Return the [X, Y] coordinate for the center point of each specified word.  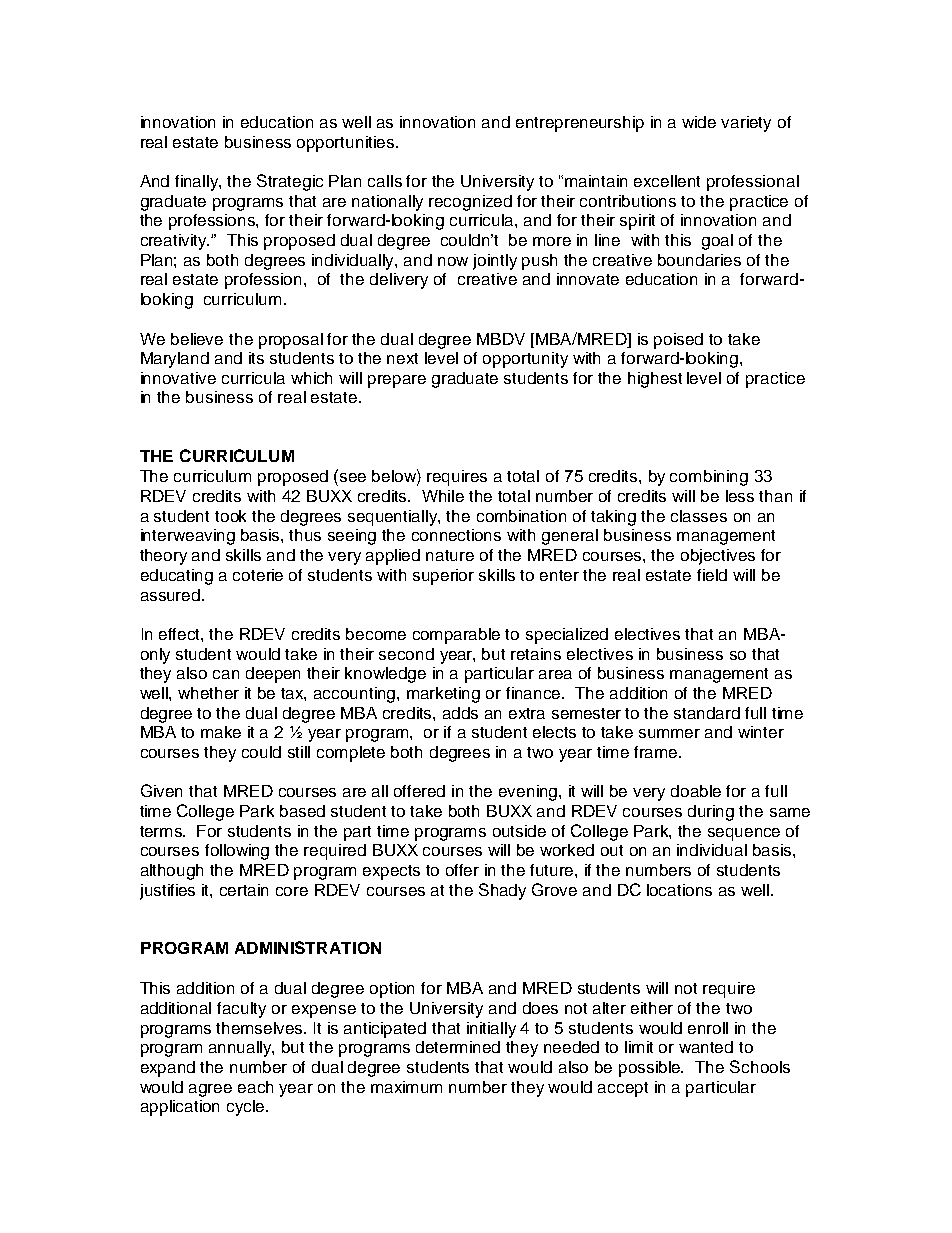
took [230, 516]
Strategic [290, 182]
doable [696, 791]
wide [699, 122]
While [443, 496]
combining [709, 478]
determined [458, 1047]
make [221, 732]
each [255, 1087]
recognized [470, 203]
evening [529, 793]
